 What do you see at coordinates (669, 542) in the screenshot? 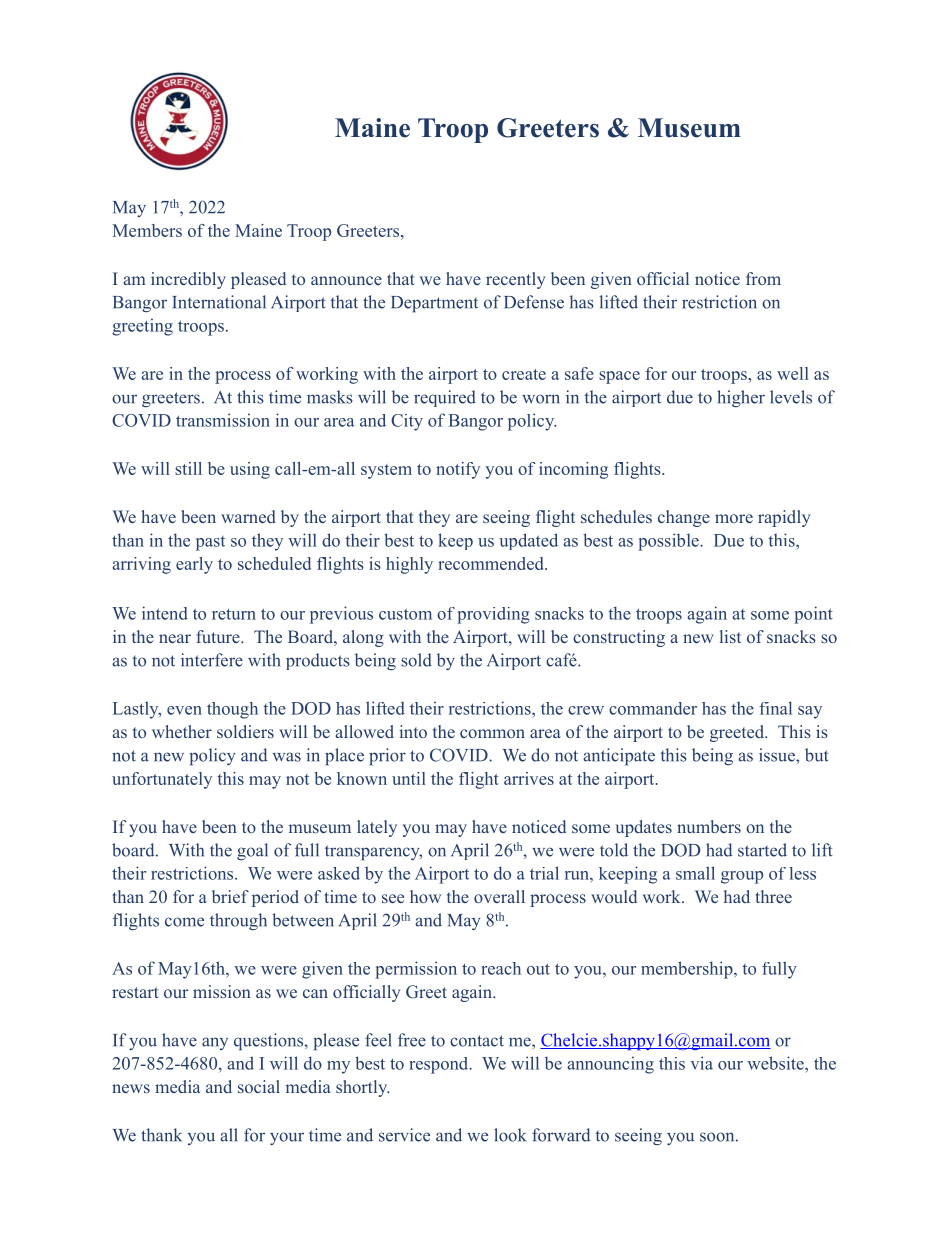
I see `possible` at bounding box center [669, 542].
